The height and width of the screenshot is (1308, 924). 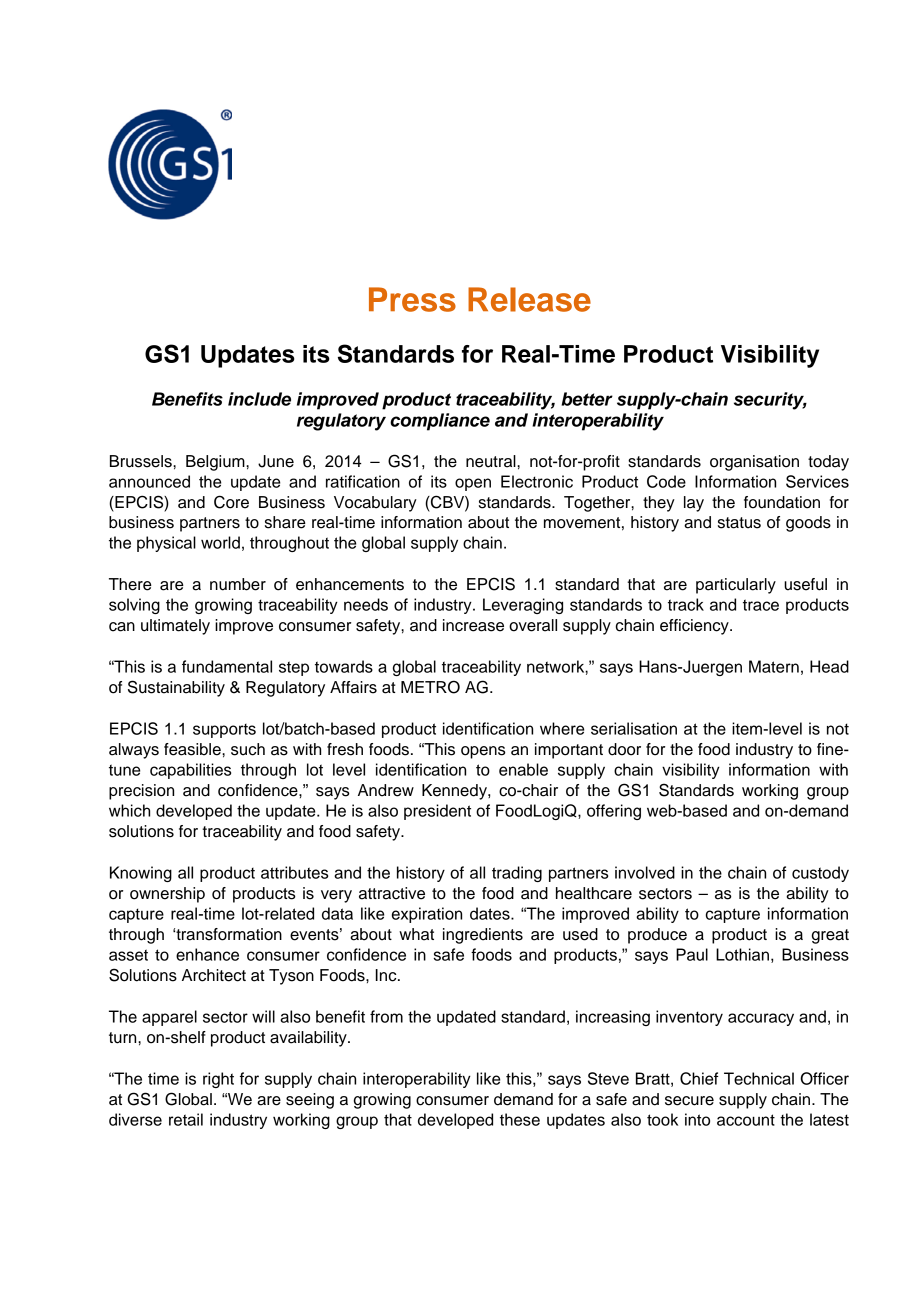 I want to click on Head, so click(x=829, y=666).
